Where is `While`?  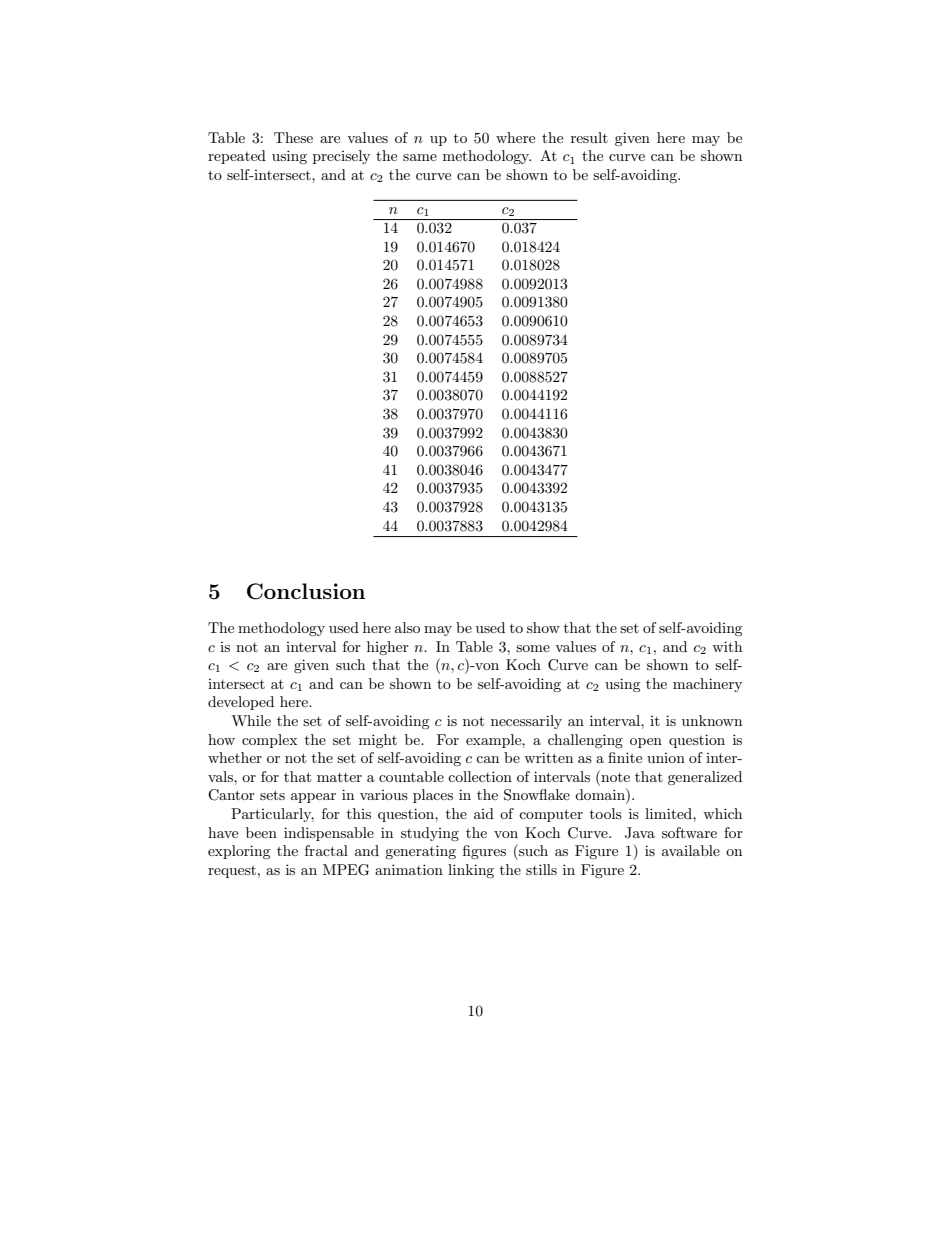
While is located at coordinates (251, 720).
